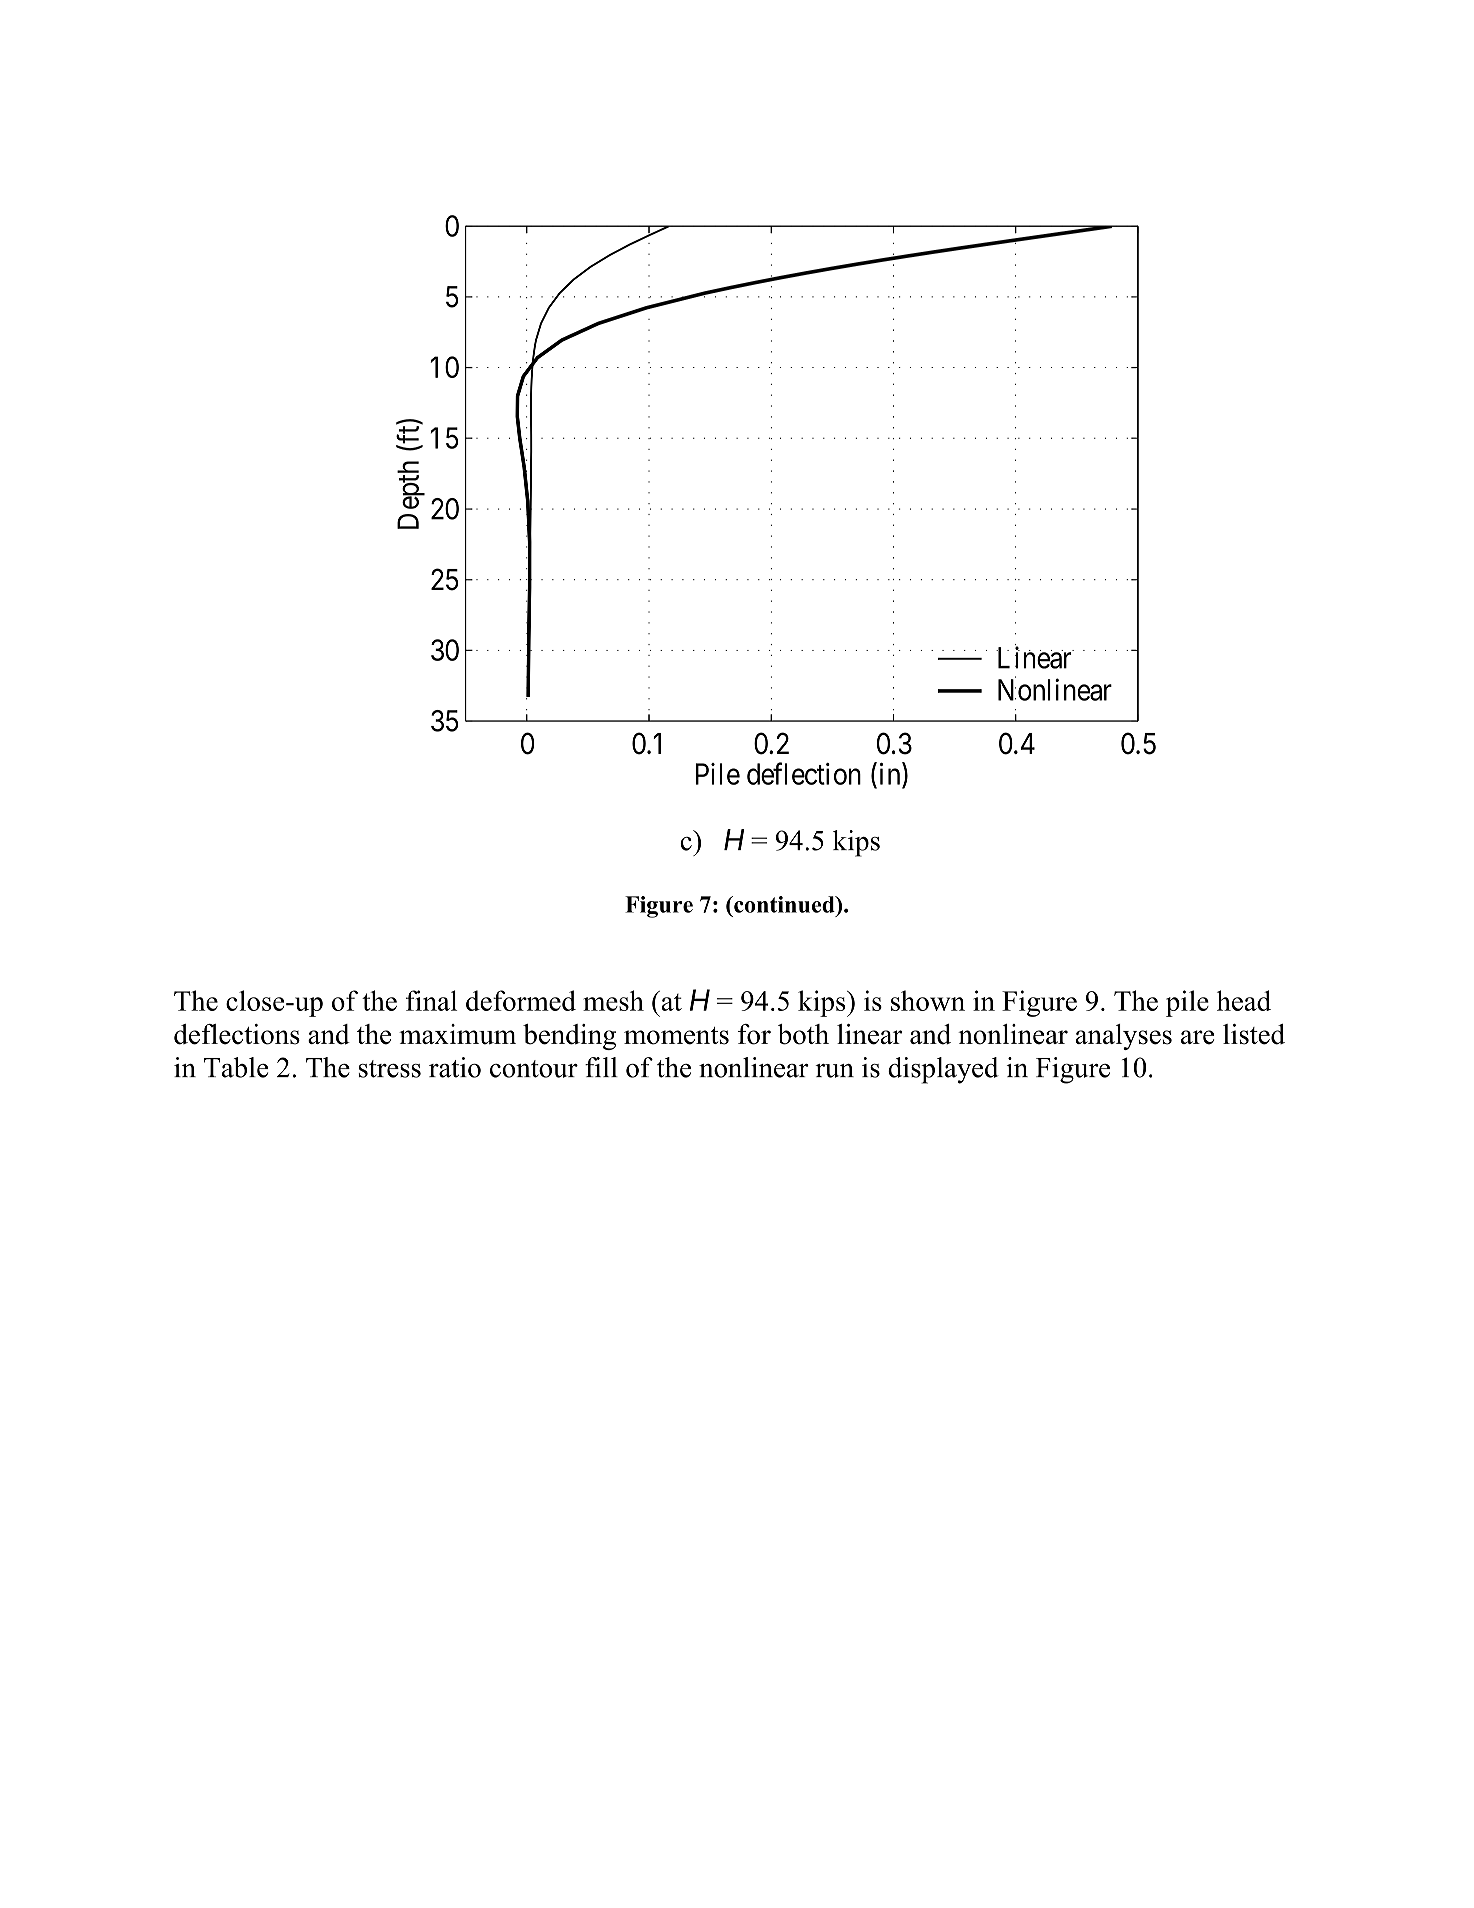 This screenshot has height=1908, width=1474. I want to click on continued, so click(784, 904).
